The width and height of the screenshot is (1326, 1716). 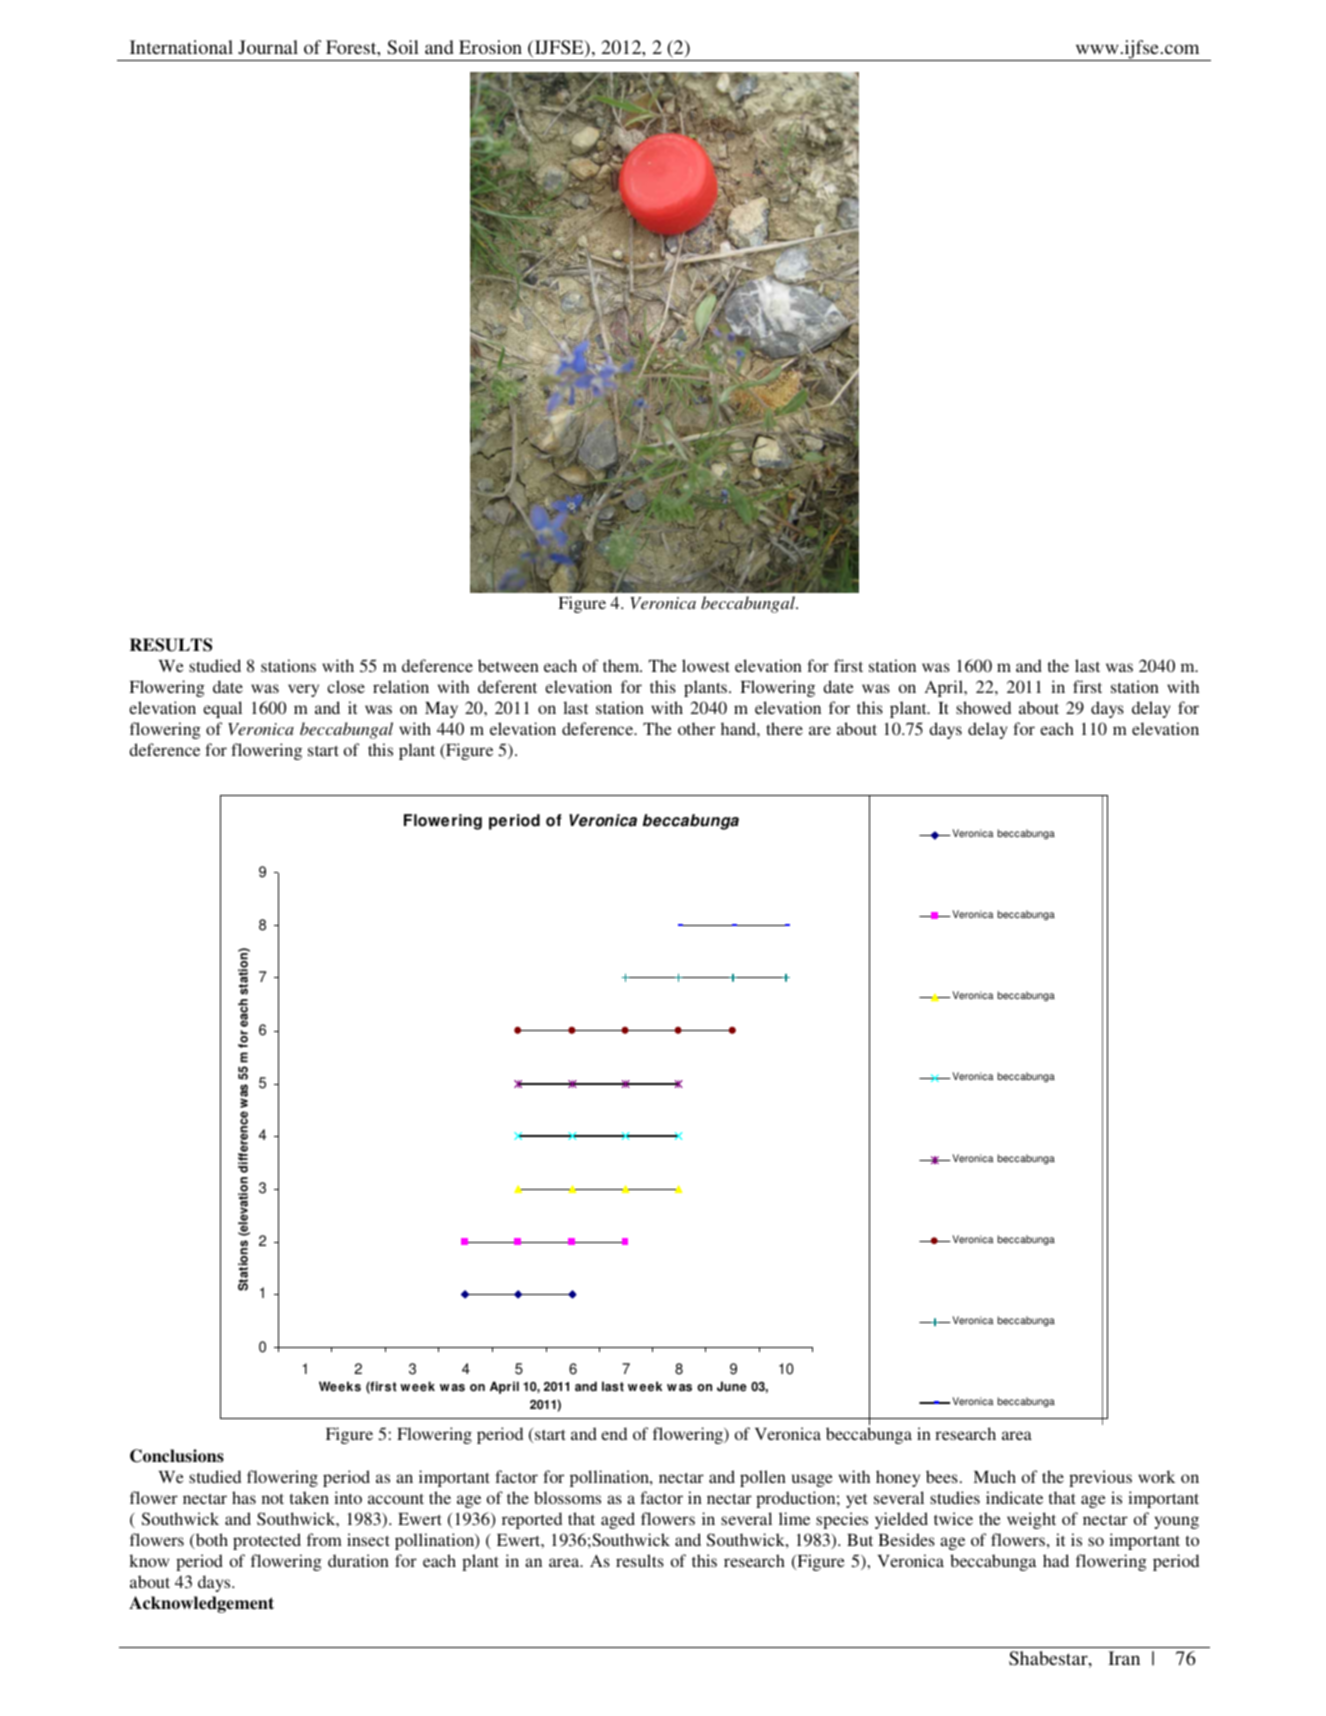 I want to click on Soil, so click(x=403, y=47).
